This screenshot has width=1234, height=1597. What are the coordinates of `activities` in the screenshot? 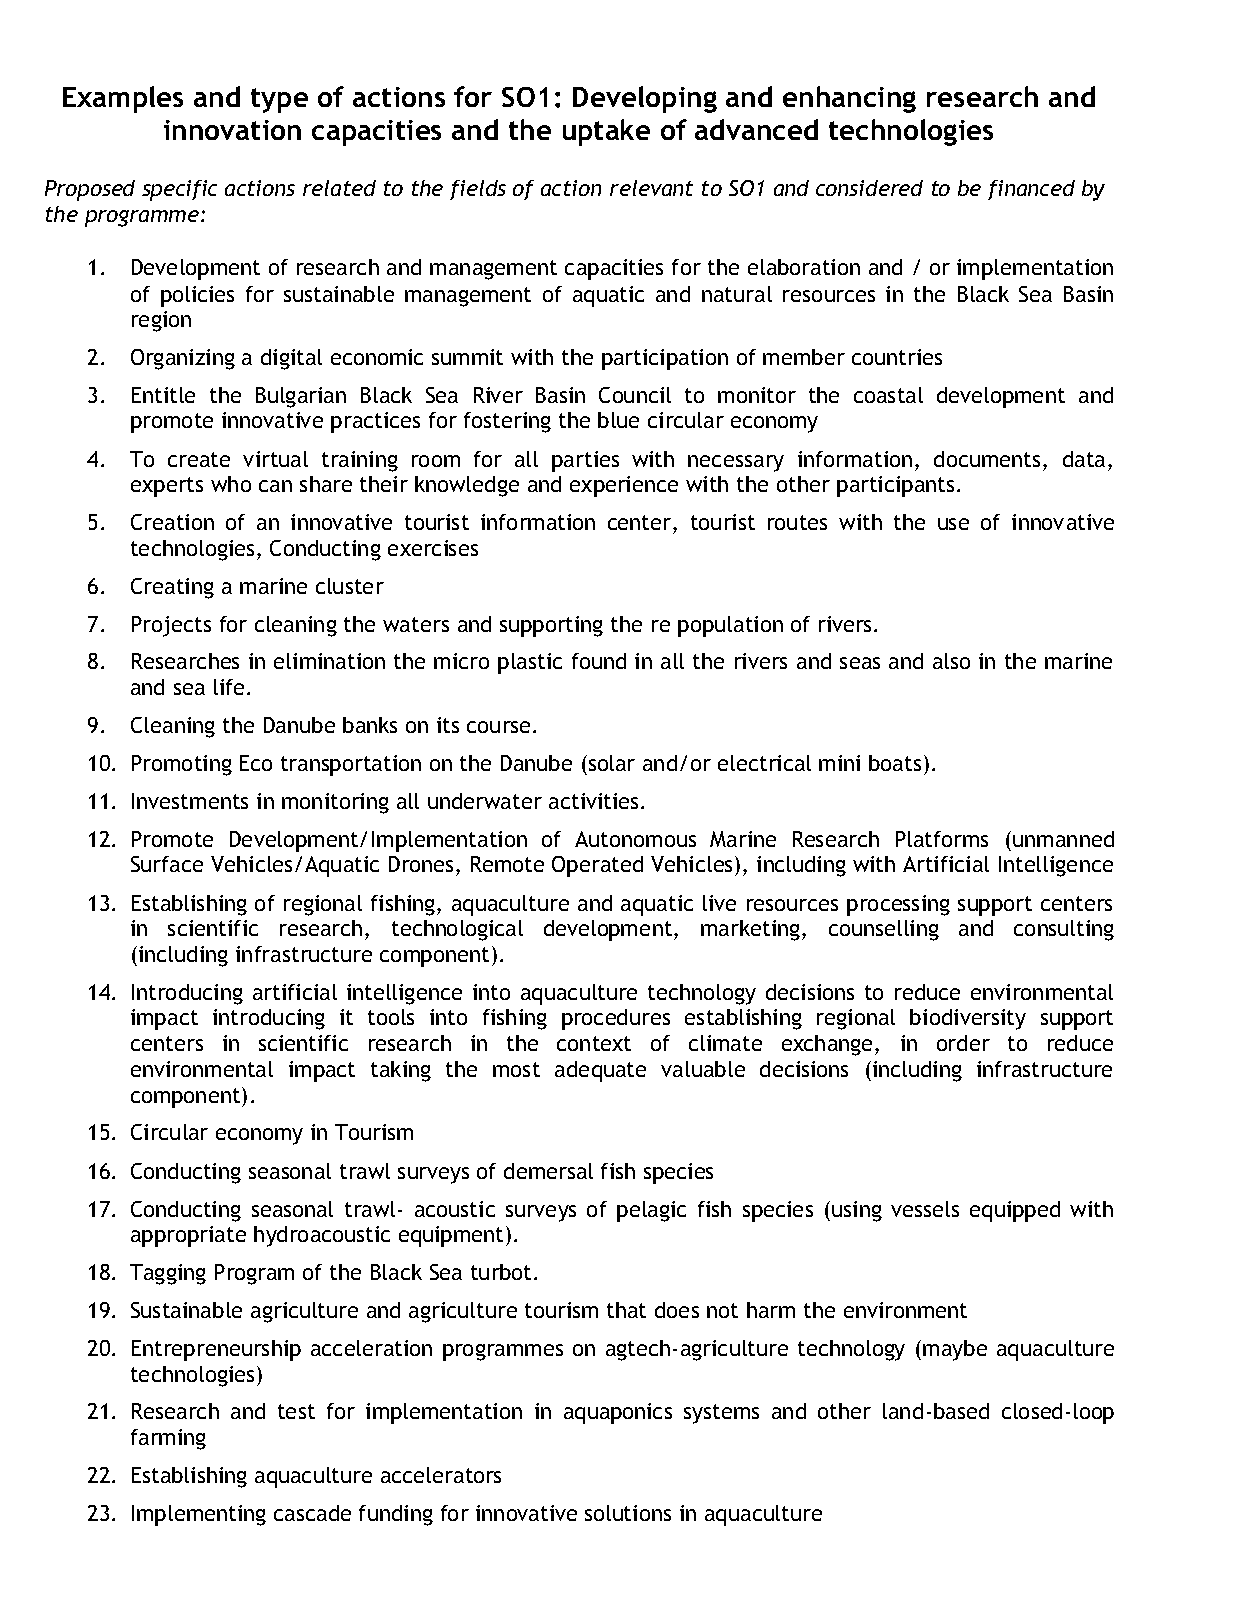 It's located at (593, 801).
